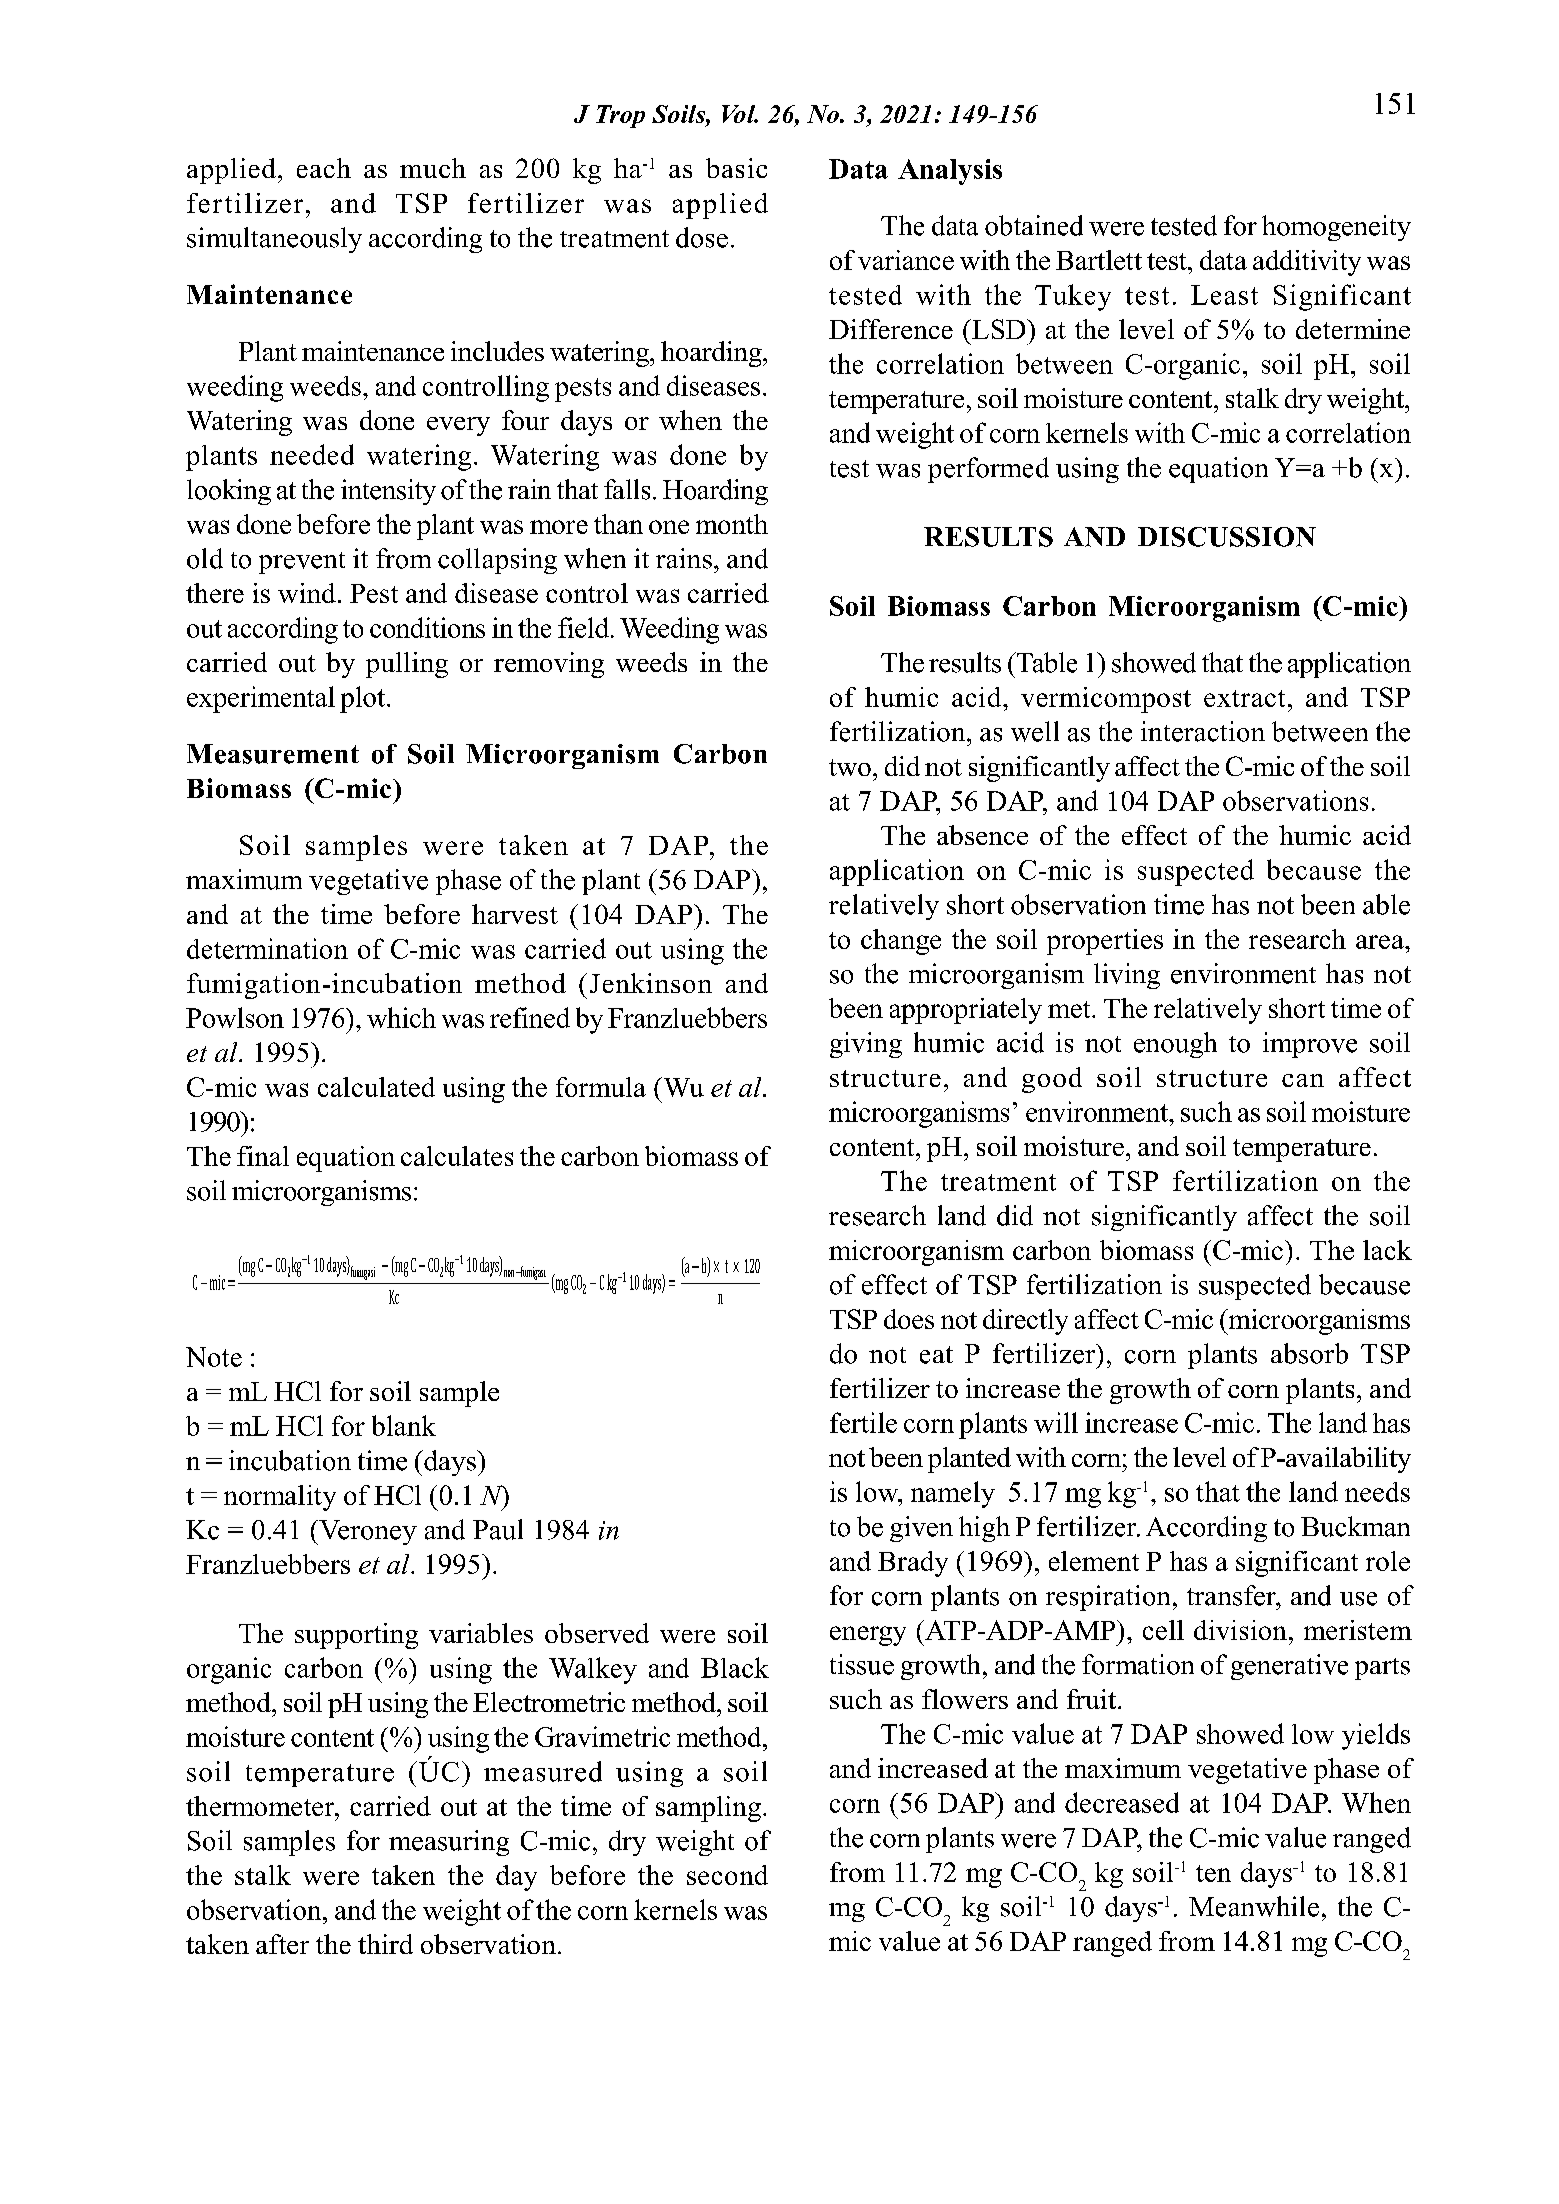  Describe the element at coordinates (1203, 731) in the image. I see `interaction` at that location.
